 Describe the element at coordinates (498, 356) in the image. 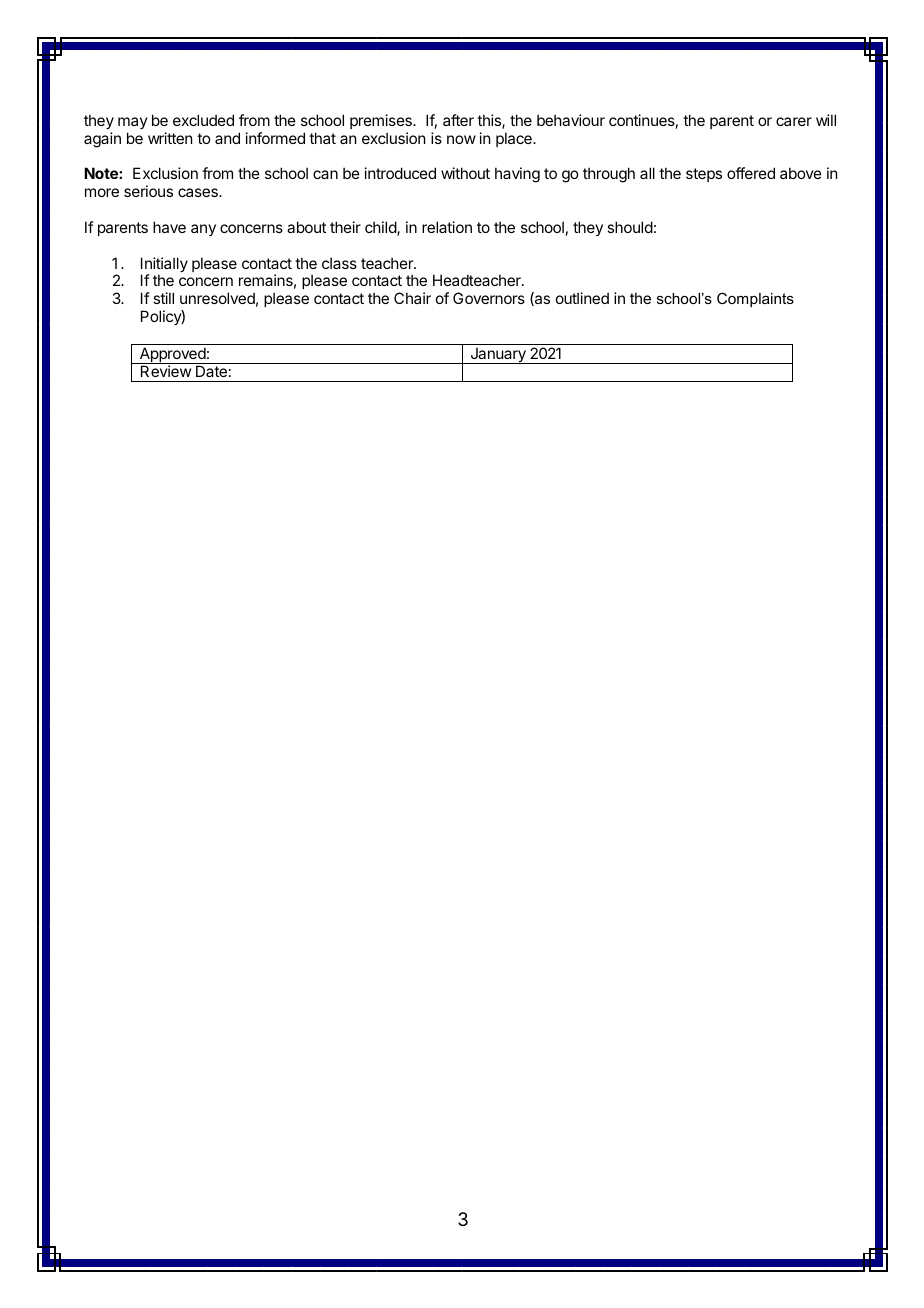

I see `January` at that location.
